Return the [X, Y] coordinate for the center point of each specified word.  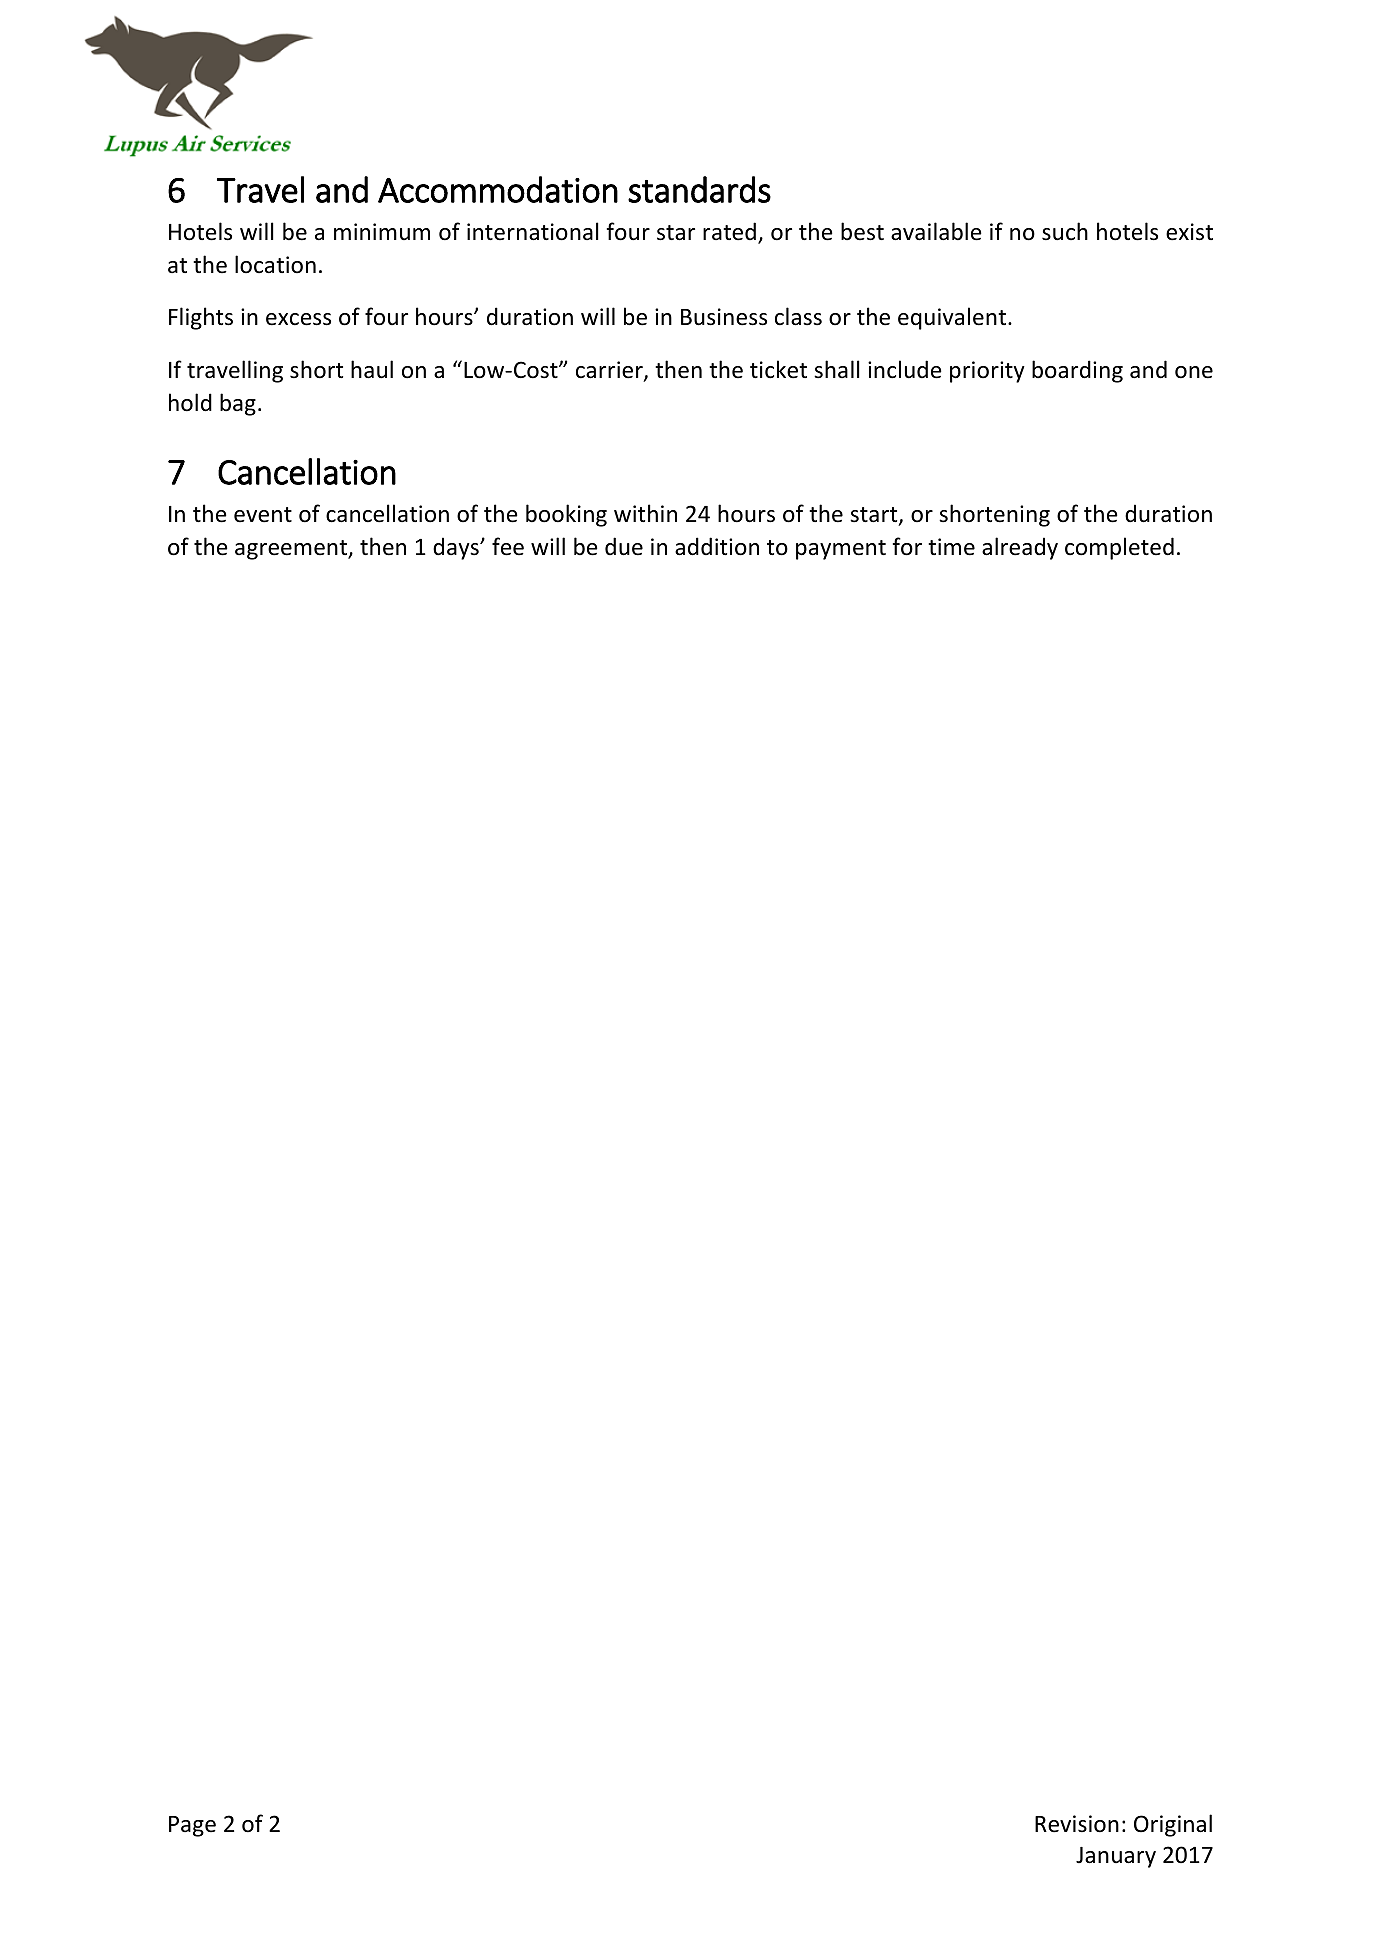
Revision [1077, 1824]
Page [192, 1826]
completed [1119, 548]
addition [717, 546]
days [457, 548]
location [275, 264]
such [1065, 231]
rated [729, 231]
